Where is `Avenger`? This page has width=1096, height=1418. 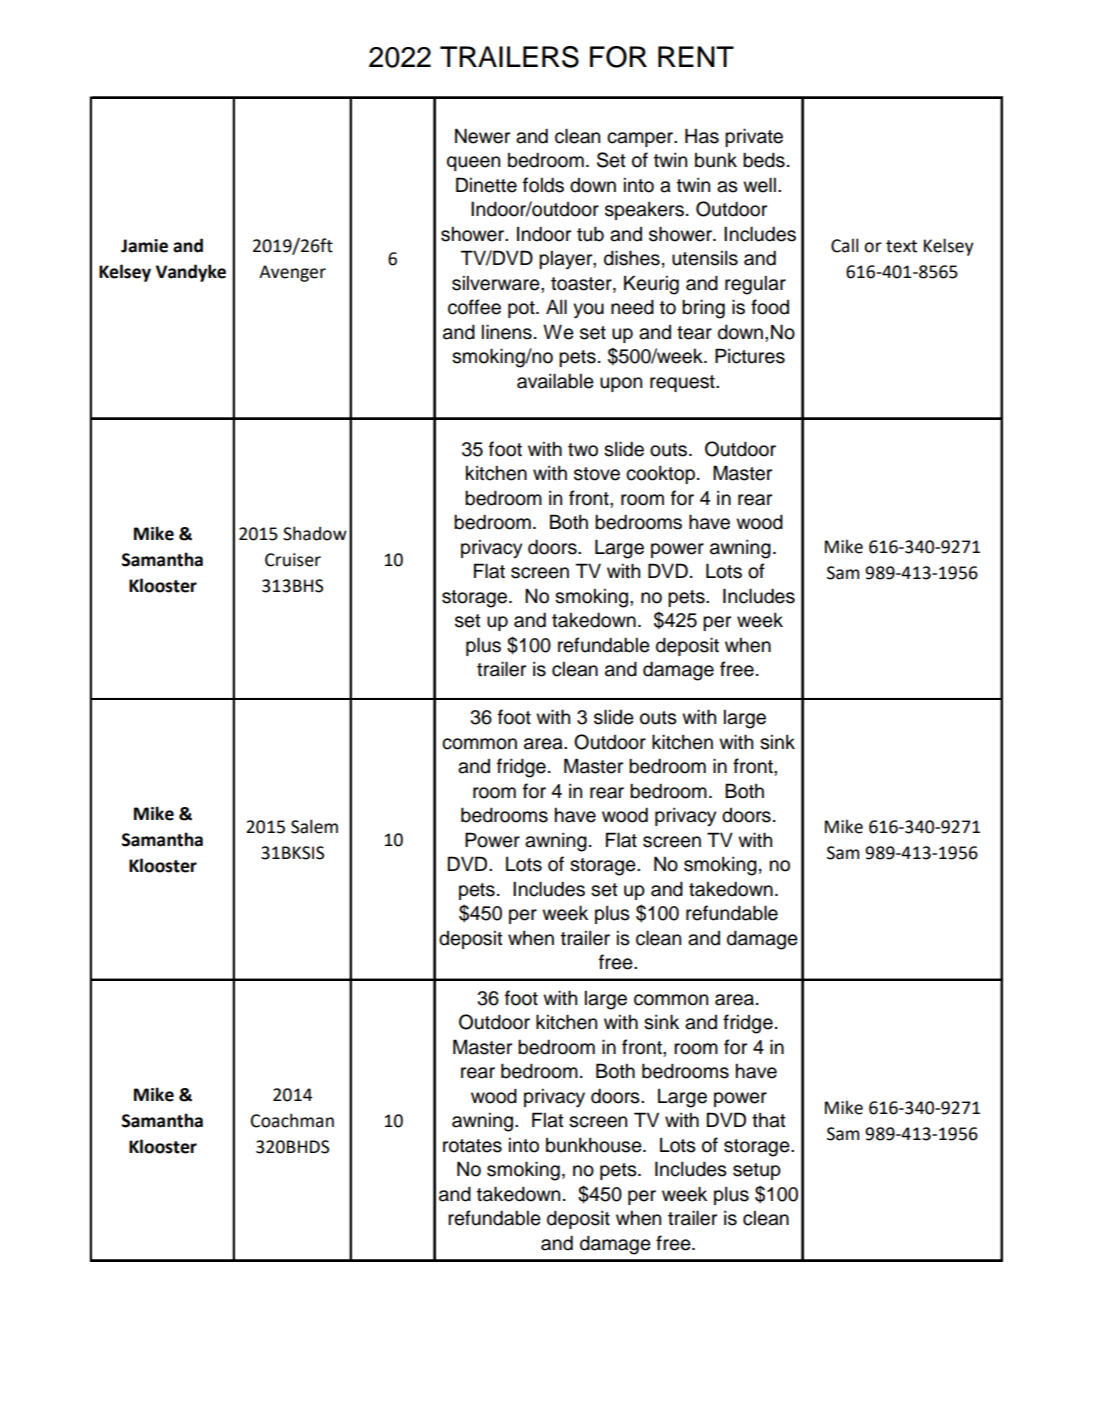
Avenger is located at coordinates (292, 273).
